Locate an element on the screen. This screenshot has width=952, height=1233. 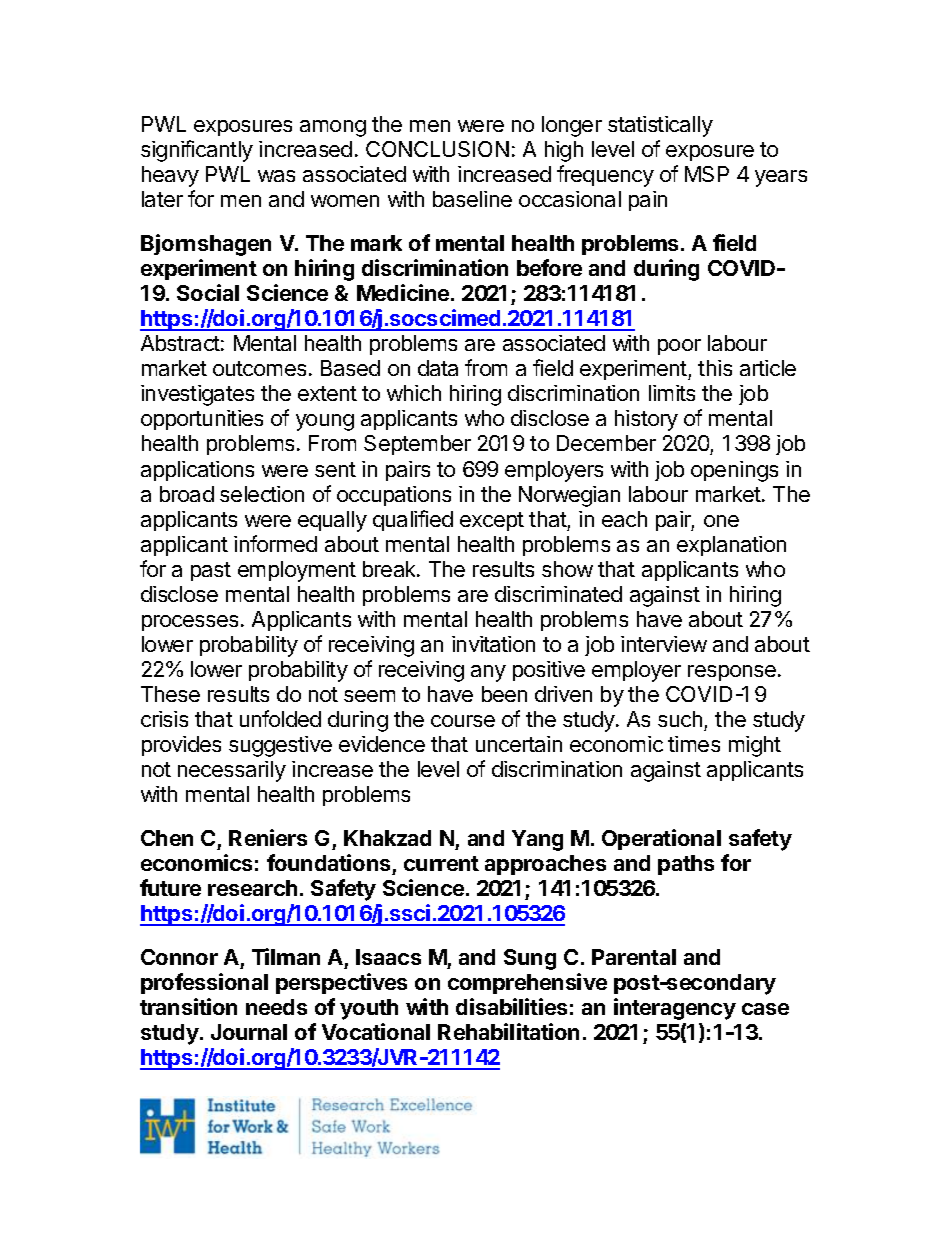
disabilities is located at coordinates (511, 1006).
